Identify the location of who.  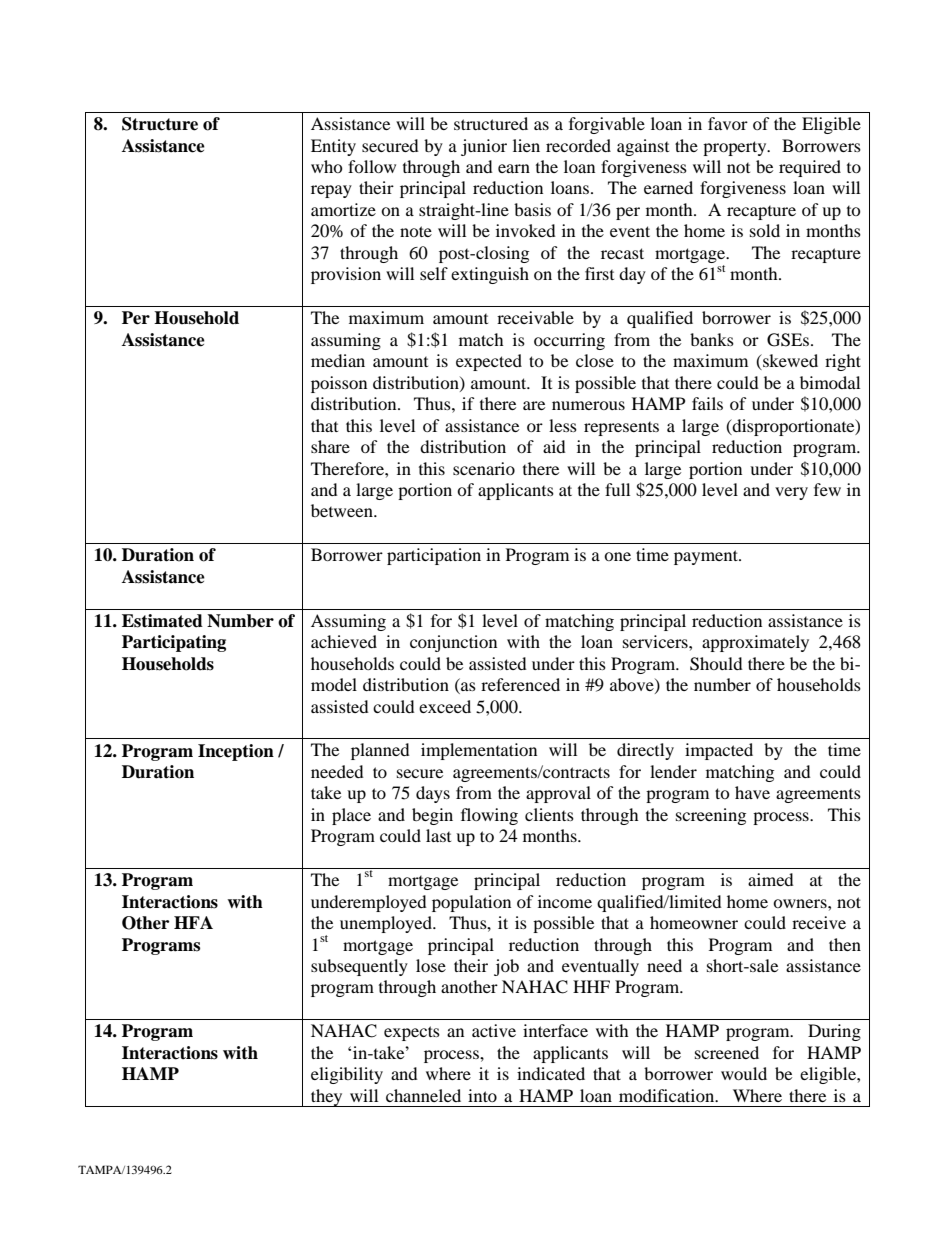
(327, 166).
